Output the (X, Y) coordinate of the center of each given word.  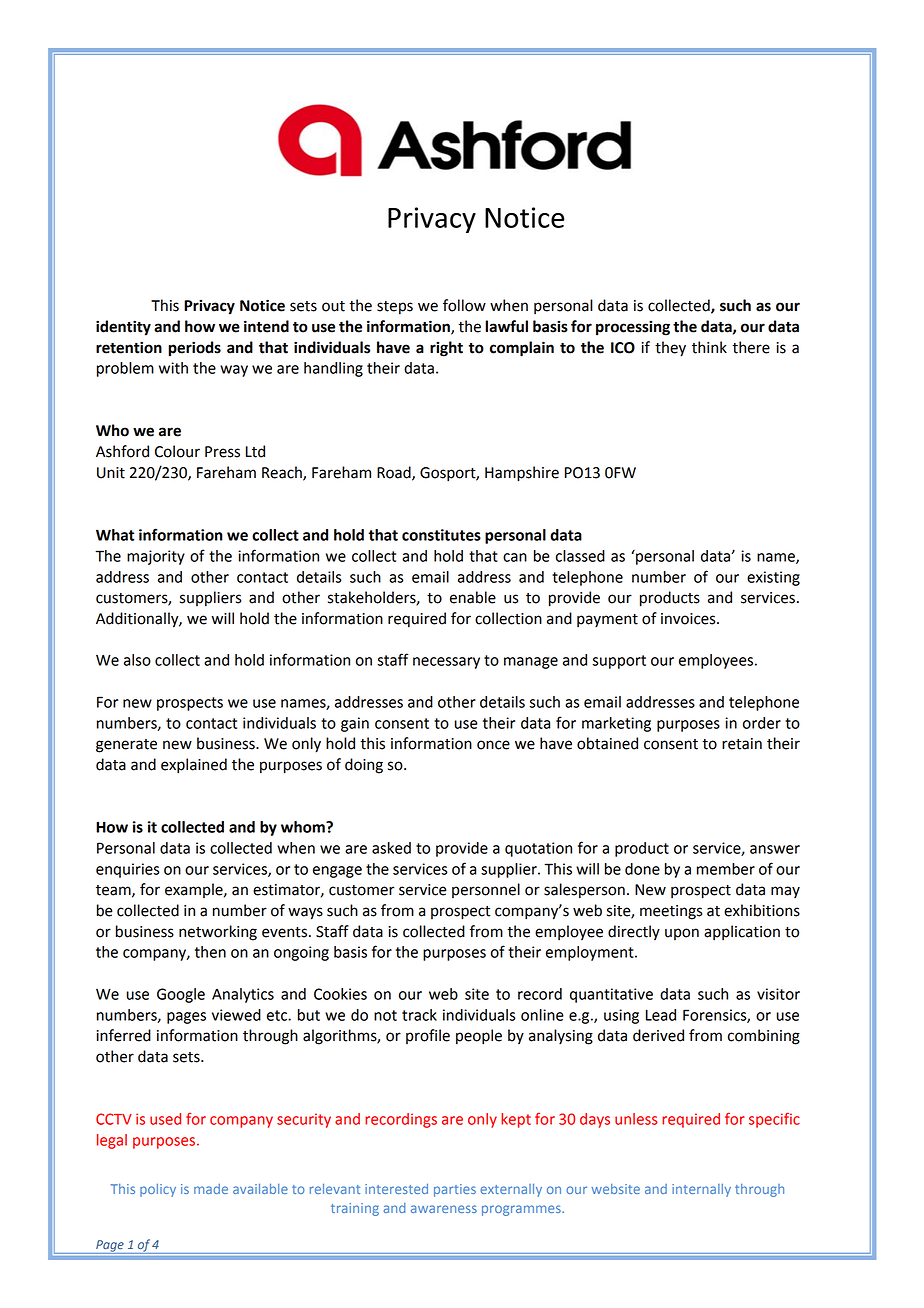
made (211, 1189)
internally (701, 1190)
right (446, 349)
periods (194, 349)
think (709, 347)
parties (455, 1190)
